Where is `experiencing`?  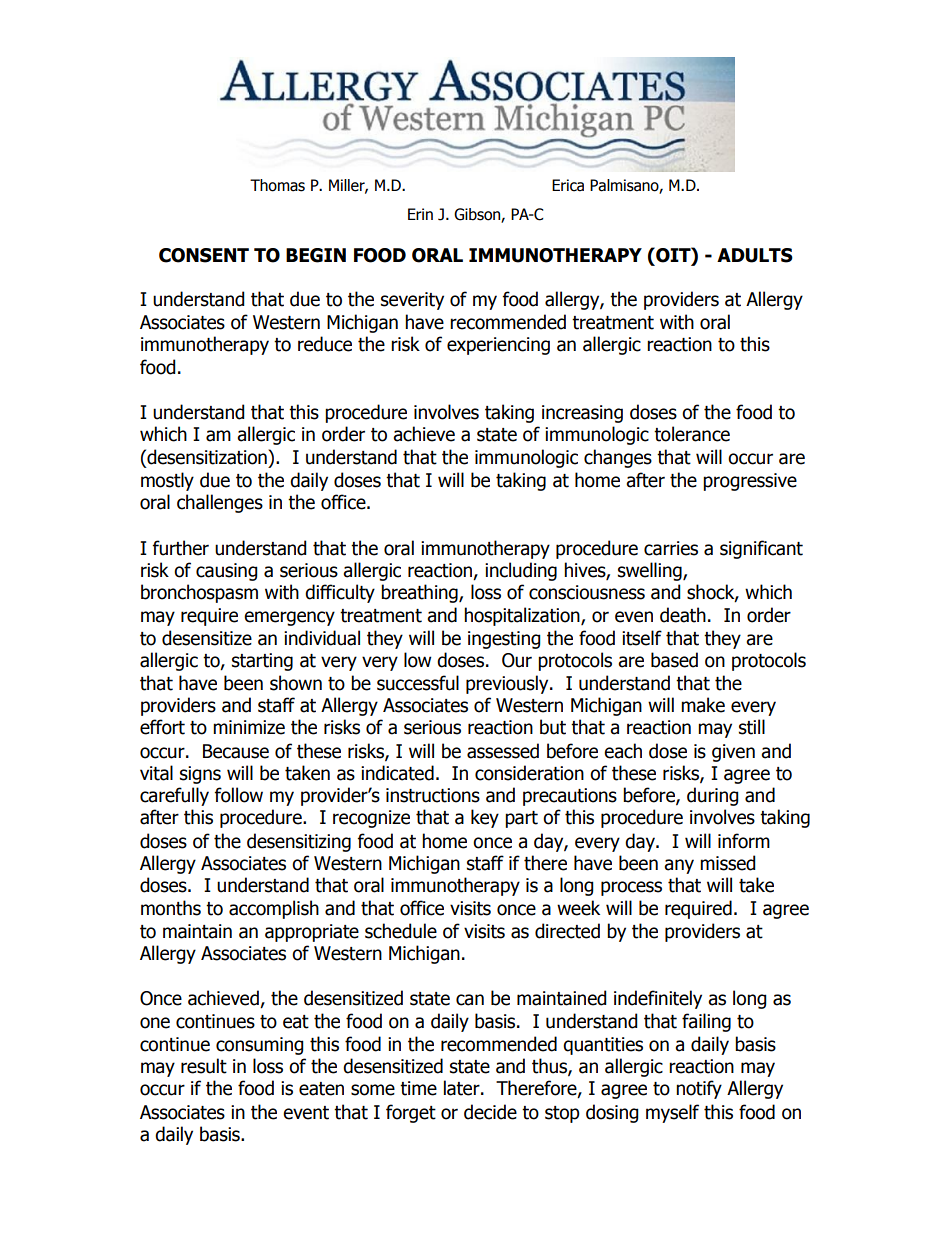 experiencing is located at coordinates (498, 346).
